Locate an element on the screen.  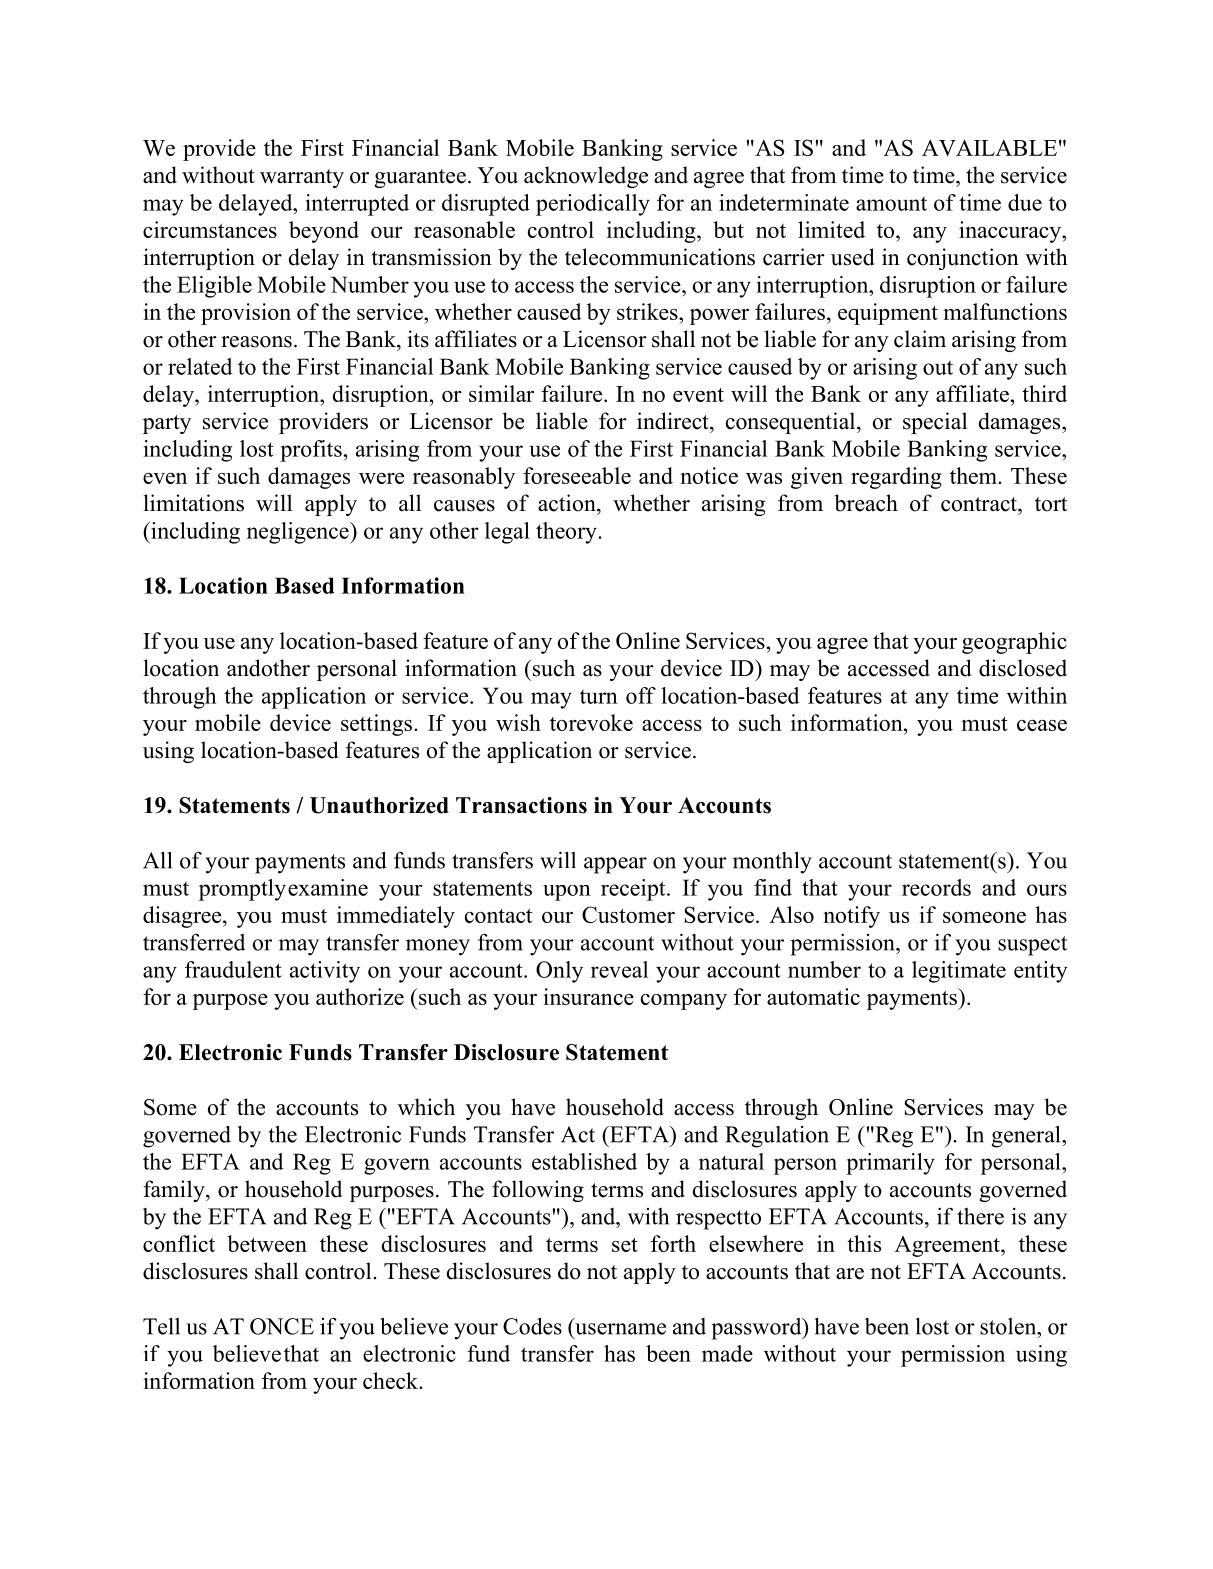
username is located at coordinates (620, 1329).
